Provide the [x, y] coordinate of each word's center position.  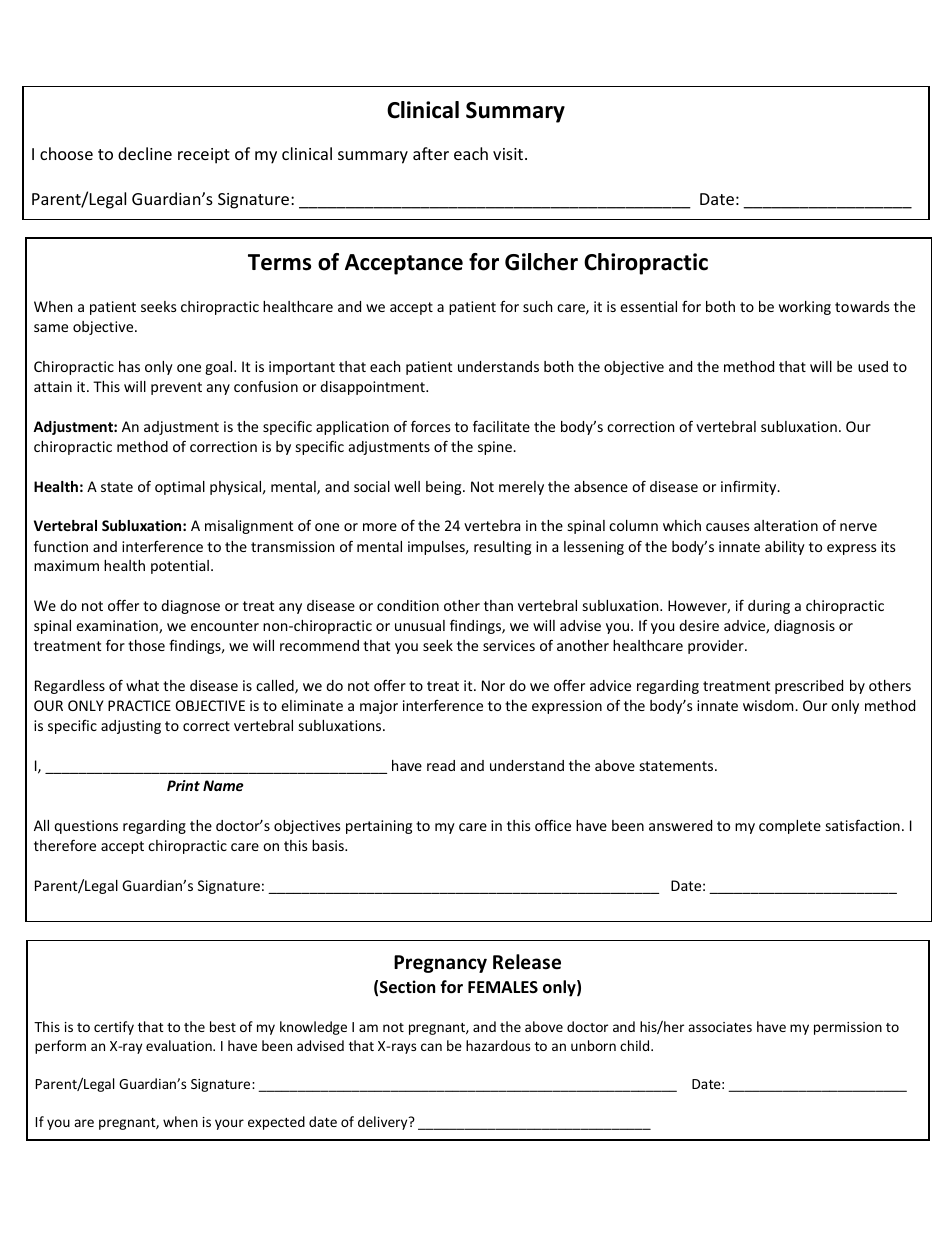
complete [790, 827]
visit [509, 154]
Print [183, 785]
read [441, 765]
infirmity [750, 487]
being [445, 488]
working [805, 308]
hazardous [498, 1045]
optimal [180, 488]
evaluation [180, 1045]
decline [145, 153]
